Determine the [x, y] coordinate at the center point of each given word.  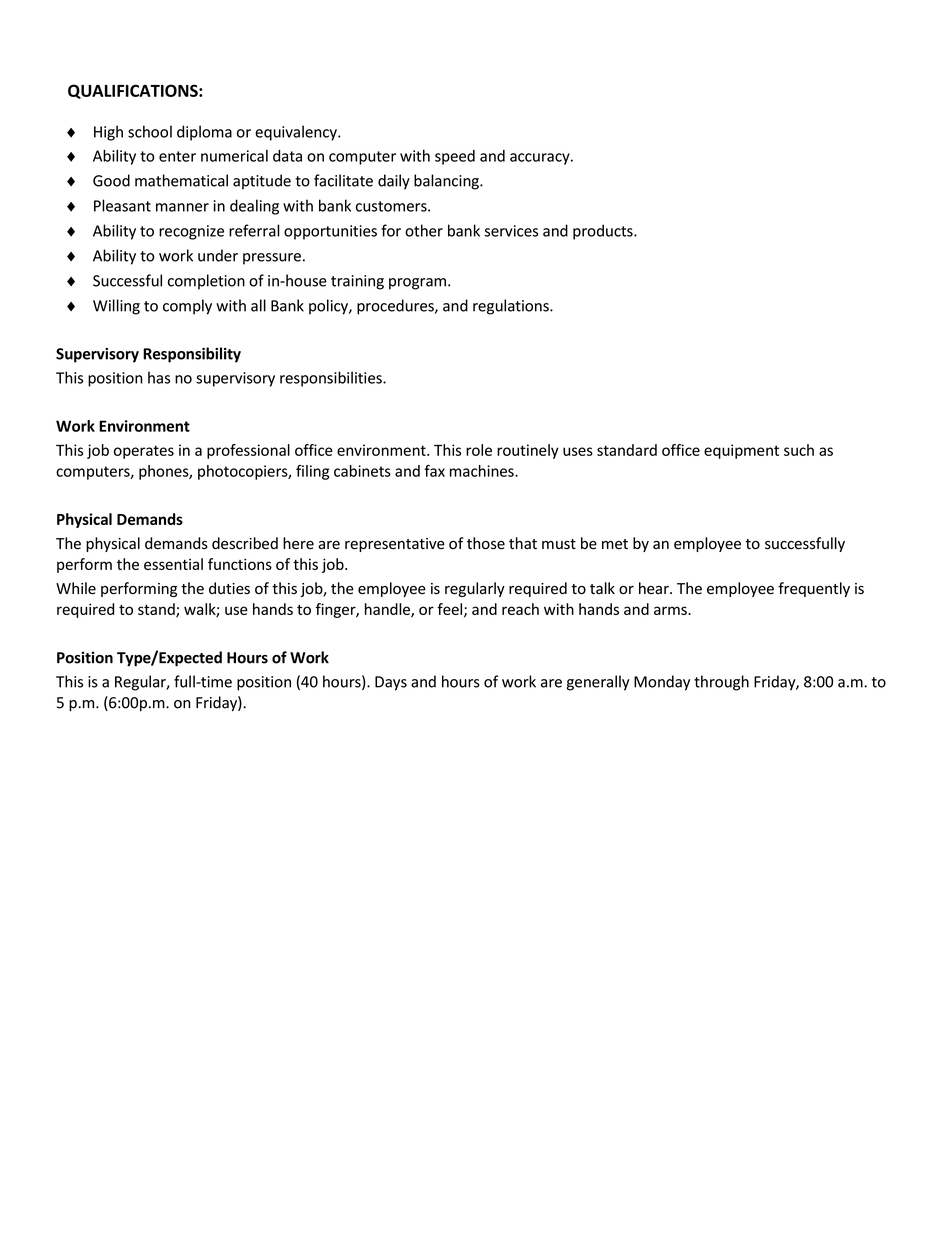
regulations [512, 307]
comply [187, 307]
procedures [396, 307]
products [604, 232]
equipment [741, 451]
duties [229, 588]
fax [434, 471]
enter [177, 156]
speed [455, 157]
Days [391, 683]
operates [144, 452]
